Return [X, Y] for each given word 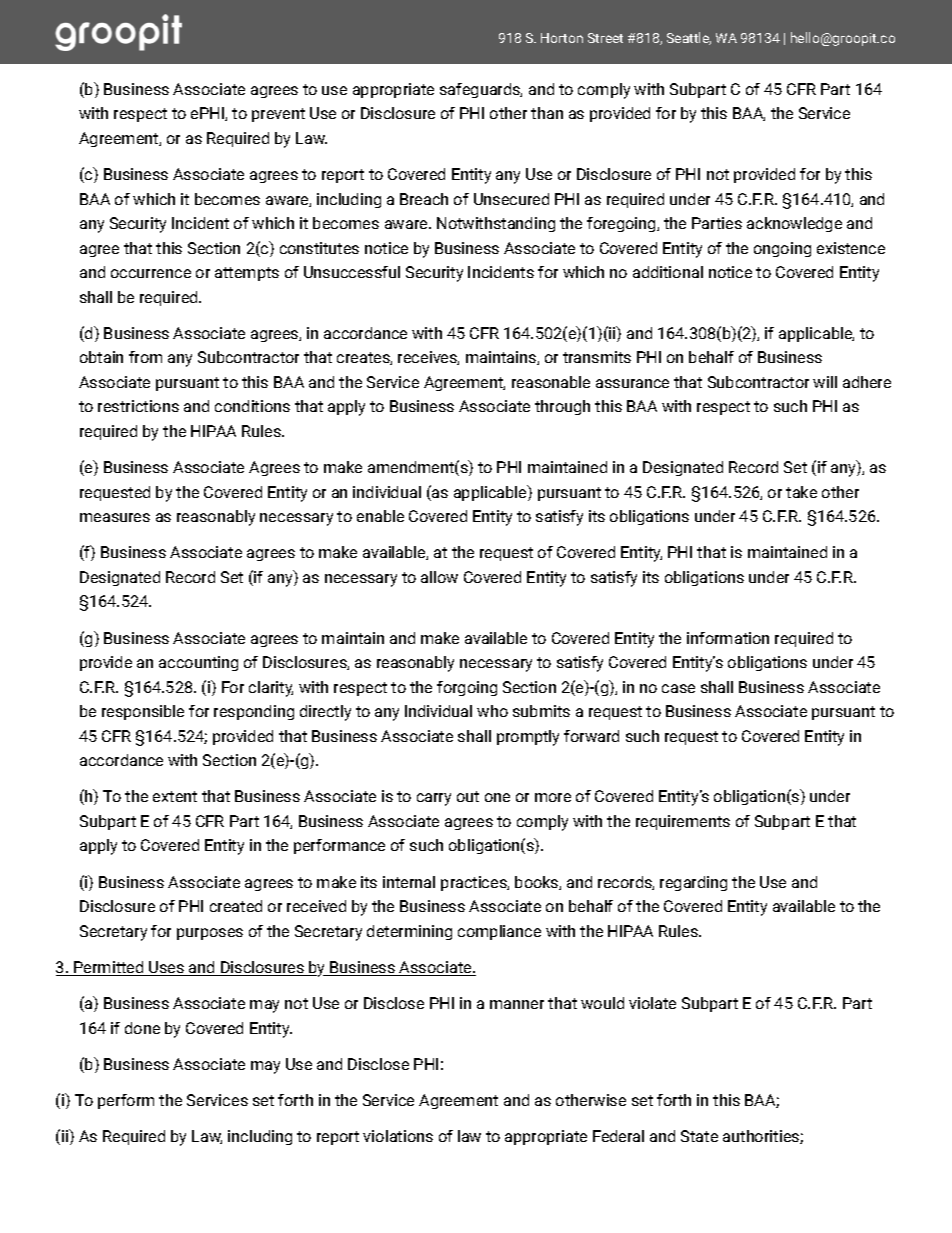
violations [398, 1136]
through [562, 407]
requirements [683, 822]
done [142, 1028]
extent [175, 796]
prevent [278, 115]
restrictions [138, 406]
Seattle [689, 38]
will [825, 382]
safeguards [481, 90]
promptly [528, 738]
